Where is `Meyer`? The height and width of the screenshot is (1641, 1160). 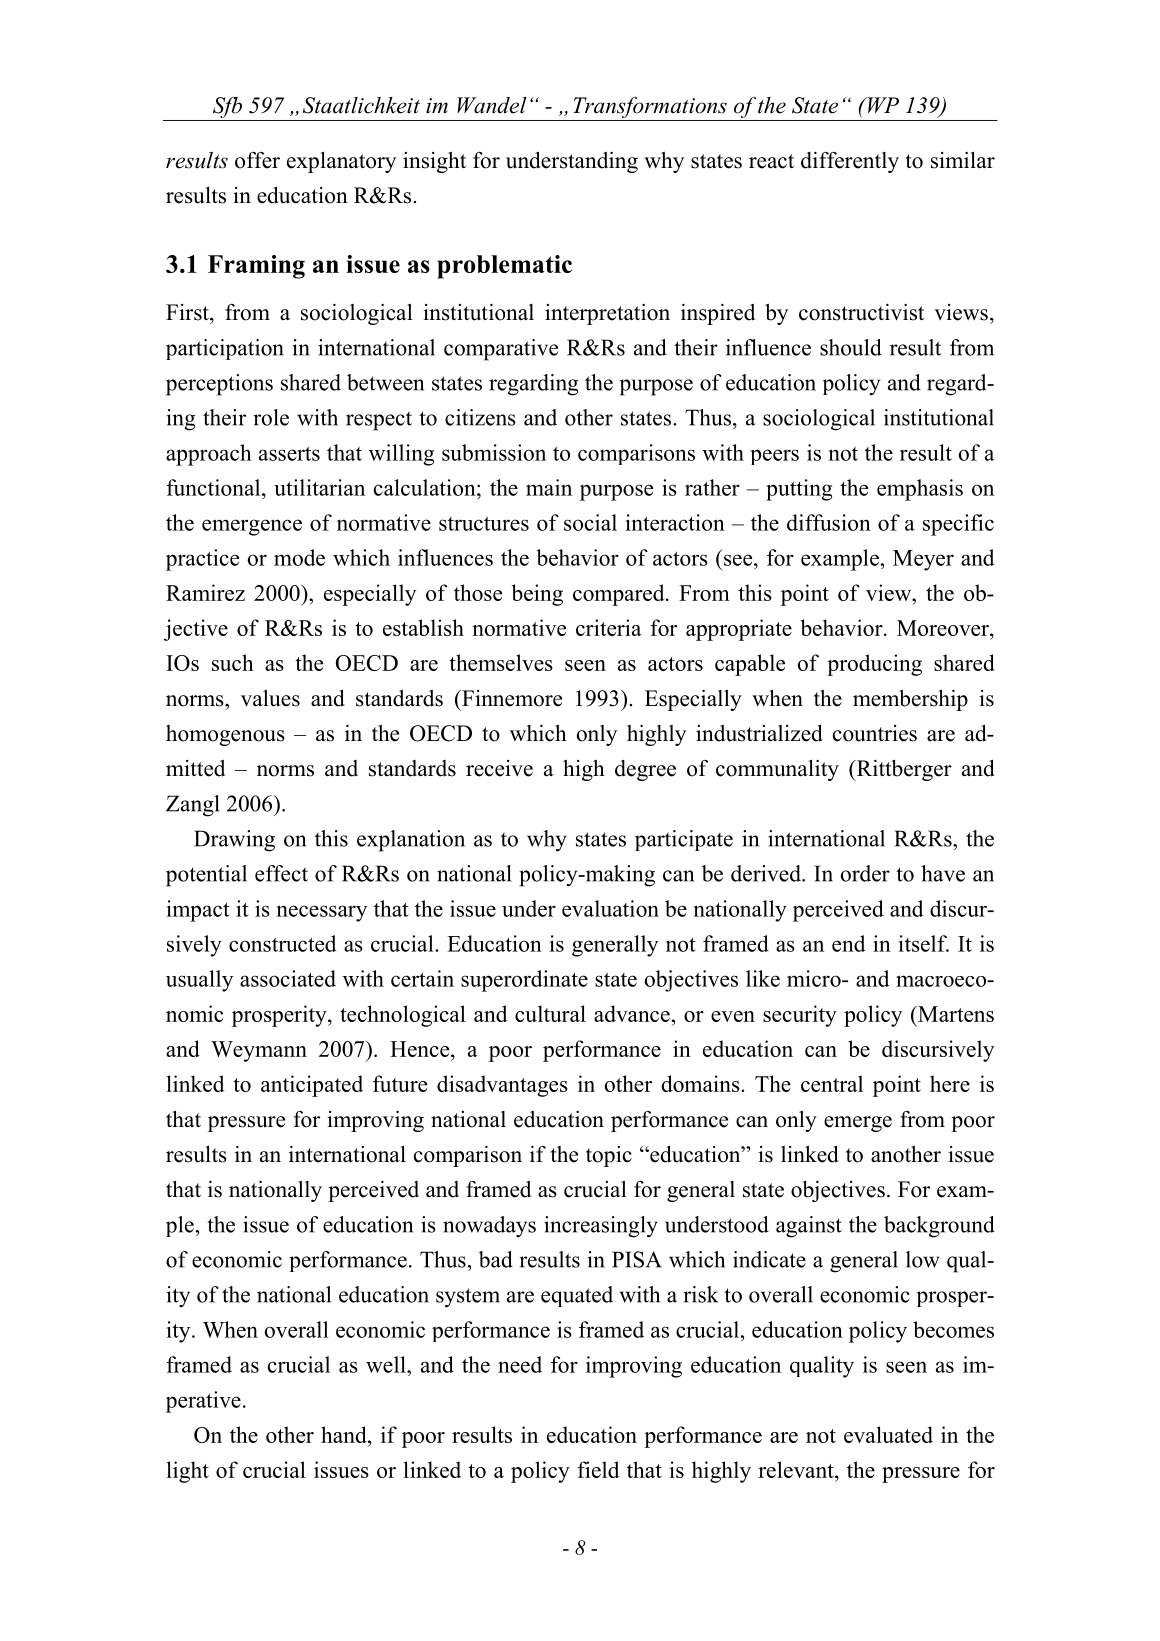 Meyer is located at coordinates (923, 560).
